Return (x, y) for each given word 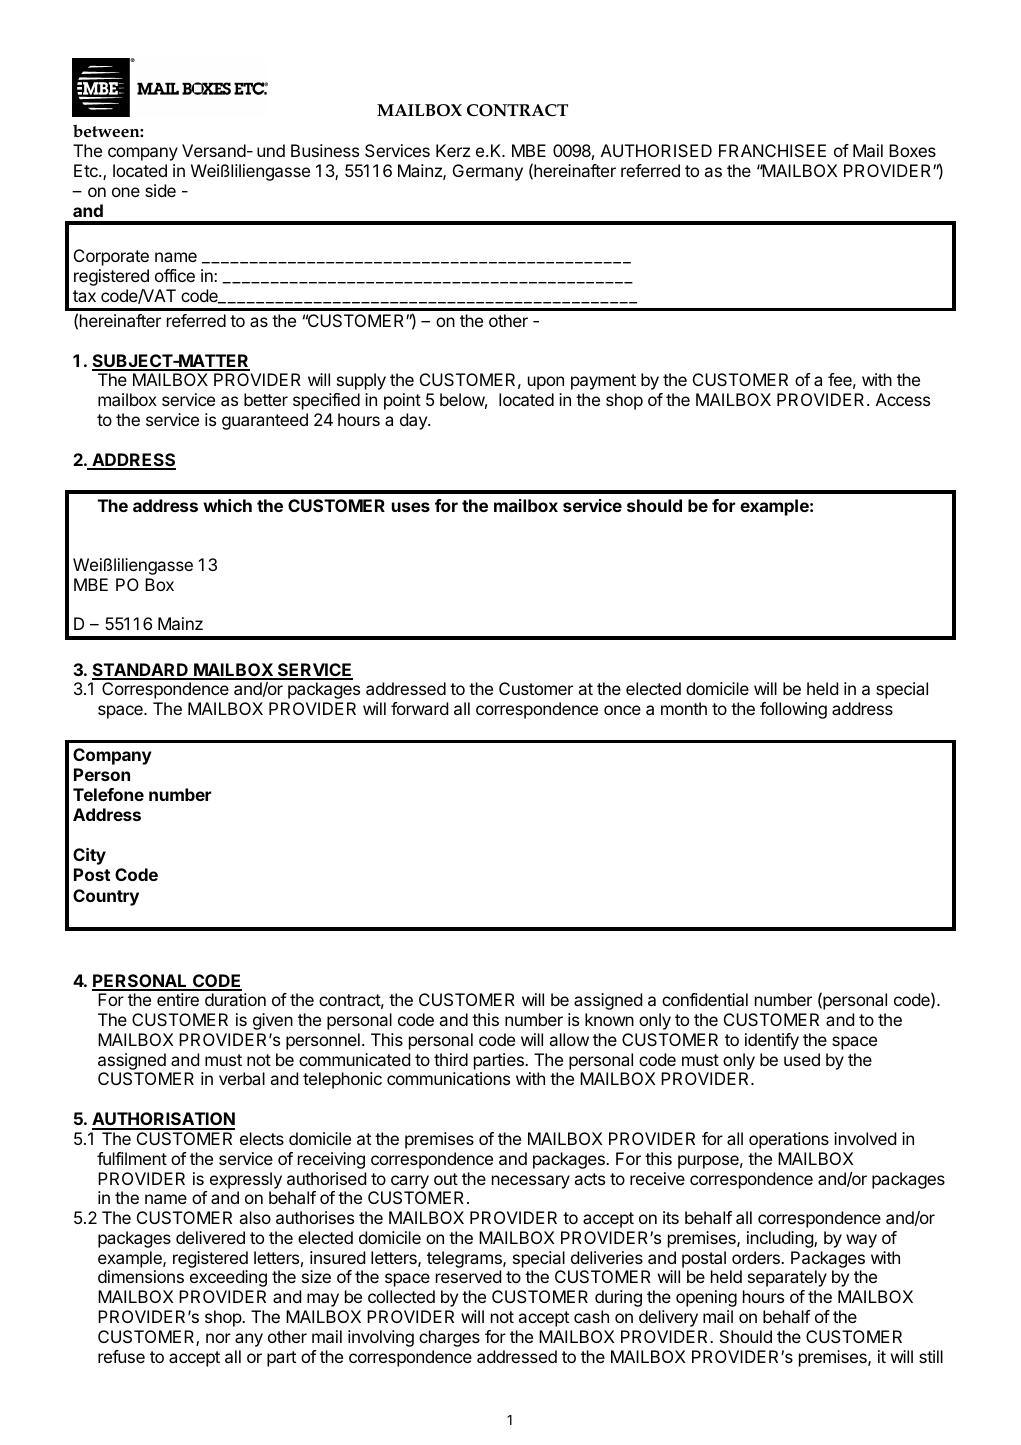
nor (218, 1338)
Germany (488, 172)
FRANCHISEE (772, 150)
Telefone (108, 794)
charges (449, 1338)
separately (787, 1278)
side (160, 190)
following (793, 710)
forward (419, 708)
